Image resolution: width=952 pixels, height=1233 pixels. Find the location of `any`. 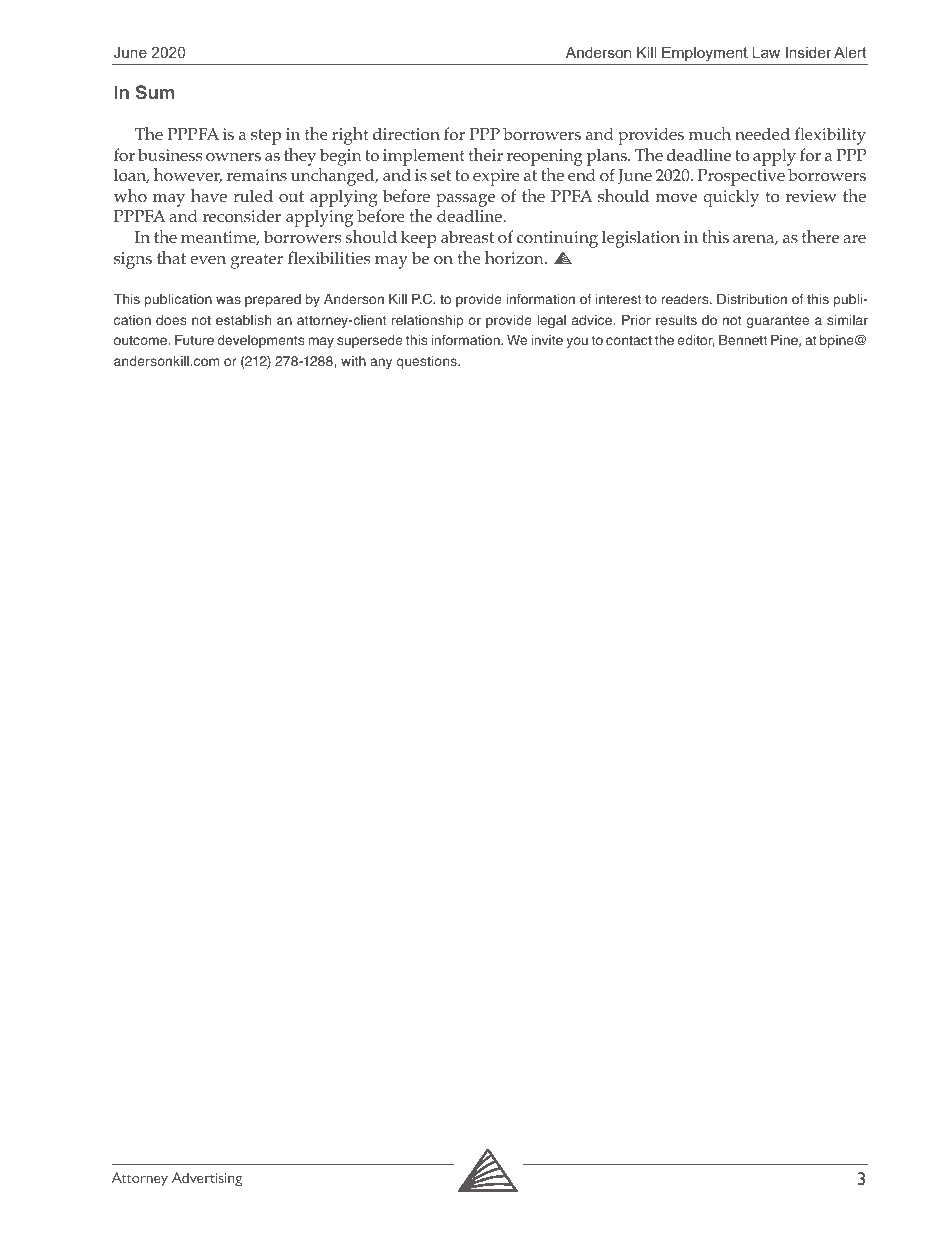

any is located at coordinates (381, 363).
